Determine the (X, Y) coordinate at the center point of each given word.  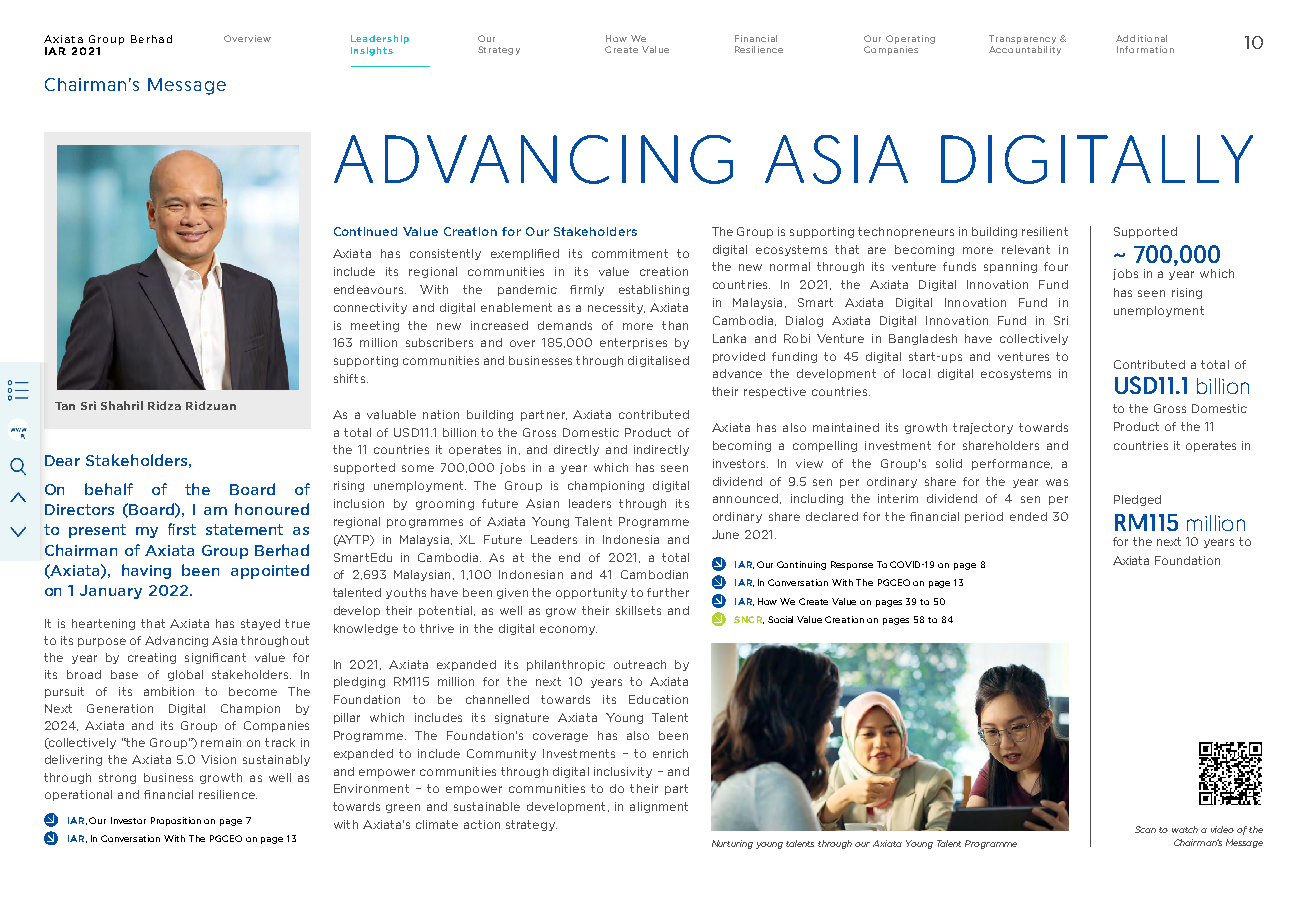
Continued (365, 231)
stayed (260, 624)
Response (852, 565)
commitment (630, 253)
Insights (372, 51)
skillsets (638, 610)
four (1056, 266)
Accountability (1025, 49)
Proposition (176, 821)
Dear (62, 460)
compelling (825, 446)
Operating (910, 39)
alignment (659, 807)
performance (1012, 464)
